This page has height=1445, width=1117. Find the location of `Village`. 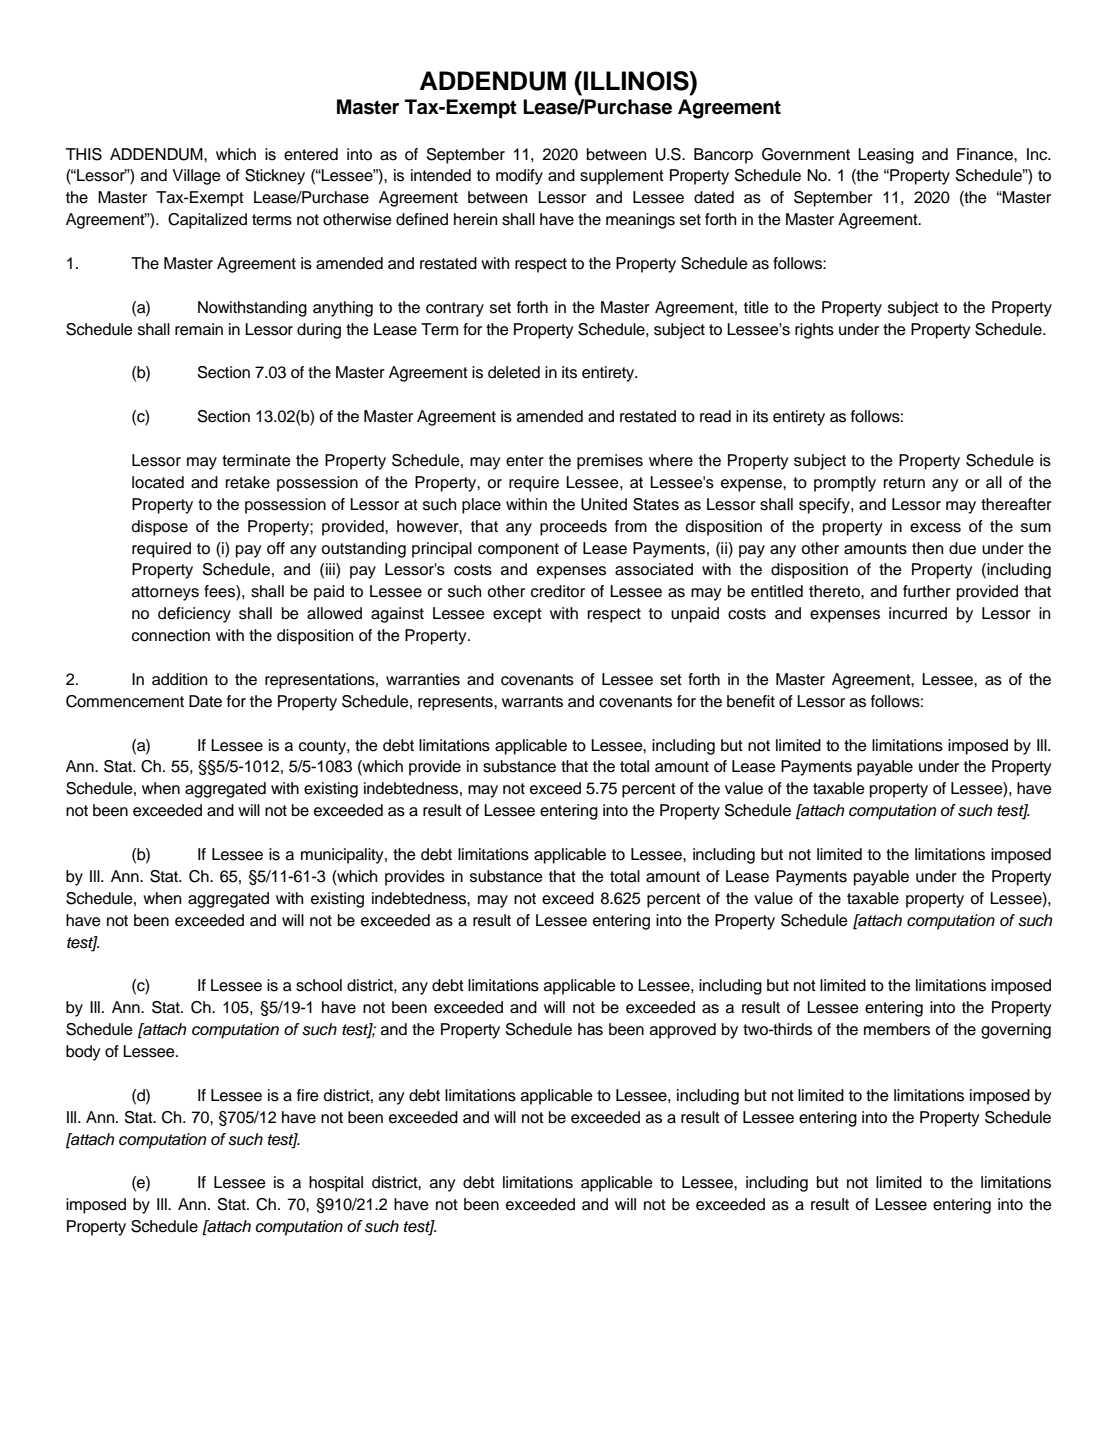

Village is located at coordinates (196, 177).
